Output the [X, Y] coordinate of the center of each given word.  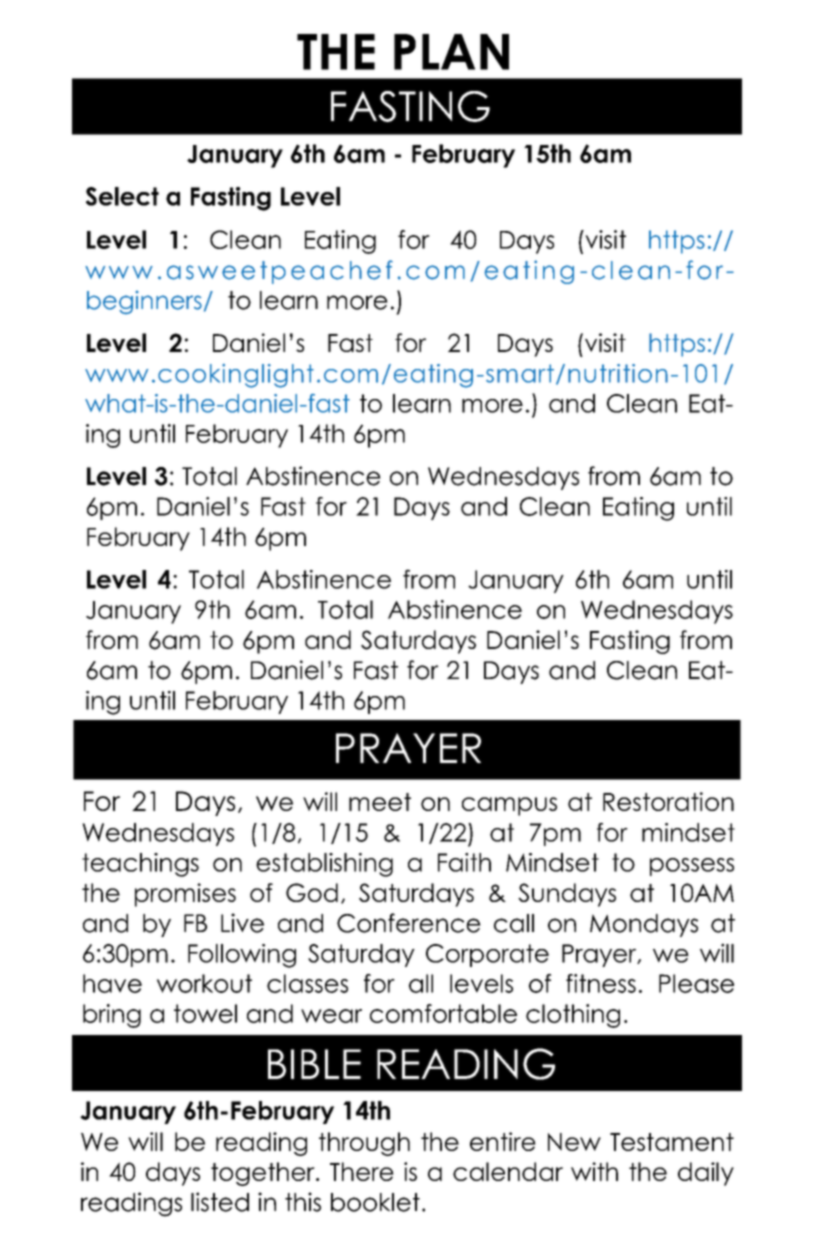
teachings [140, 865]
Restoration [668, 801]
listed [220, 1202]
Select [122, 196]
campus [509, 806]
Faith [464, 862]
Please [696, 983]
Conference [409, 923]
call [514, 923]
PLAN [451, 52]
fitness [601, 983]
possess [692, 867]
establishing [324, 865]
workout [204, 983]
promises [185, 895]
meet [380, 802]
